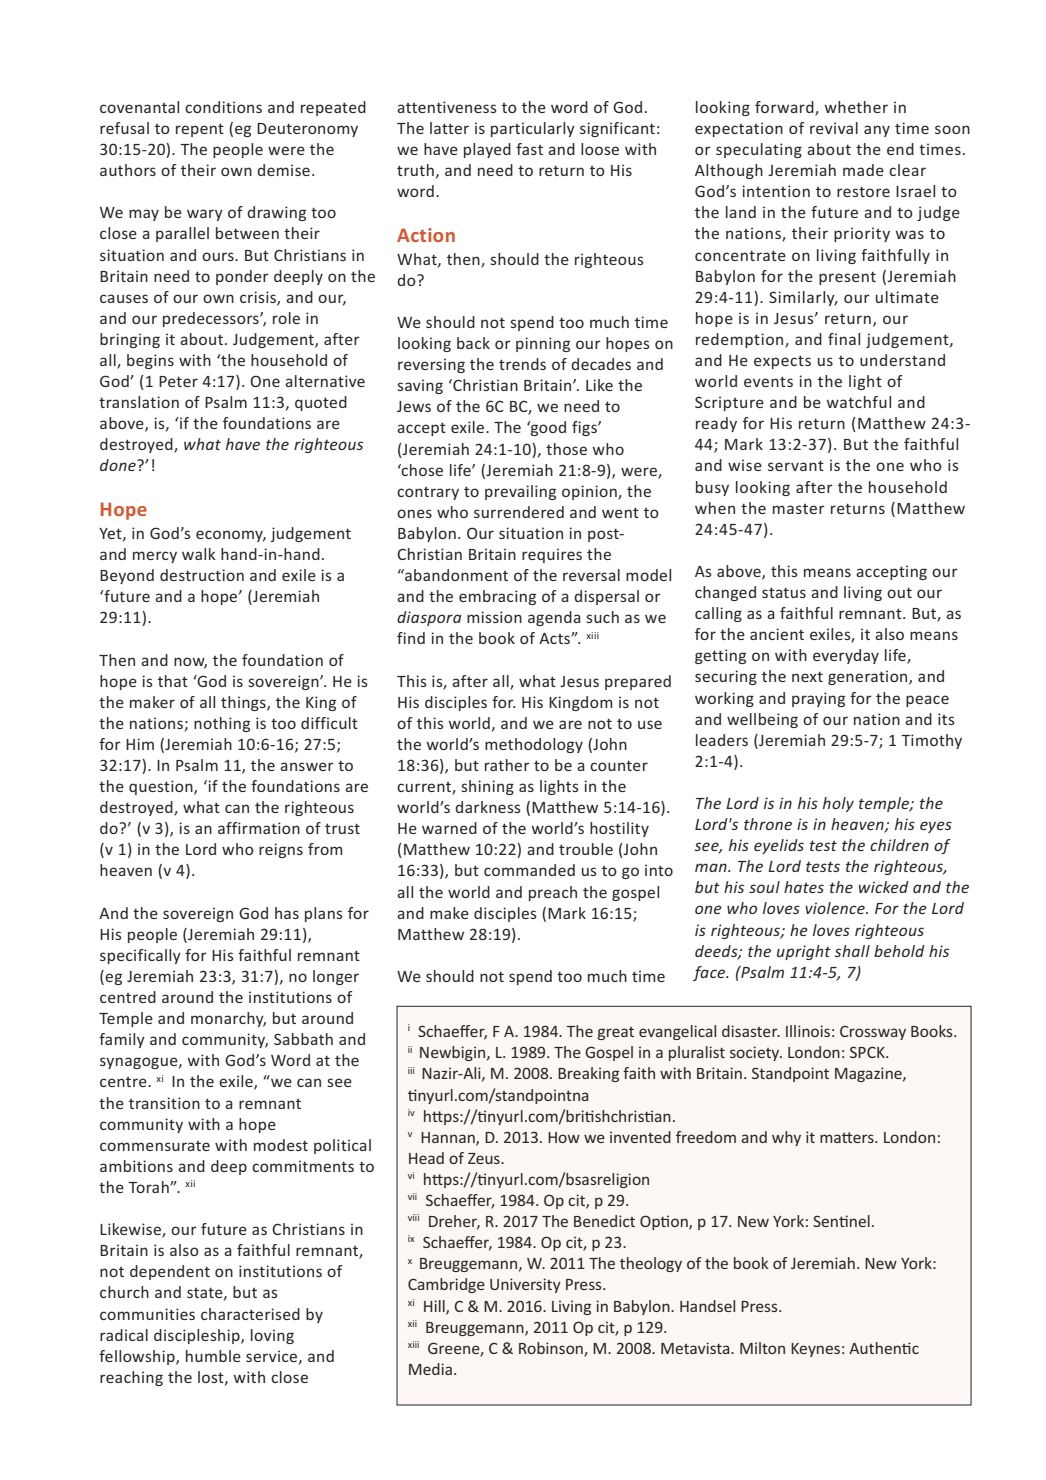 This image has width=1046, height=1480. I want to click on repent, so click(200, 130).
